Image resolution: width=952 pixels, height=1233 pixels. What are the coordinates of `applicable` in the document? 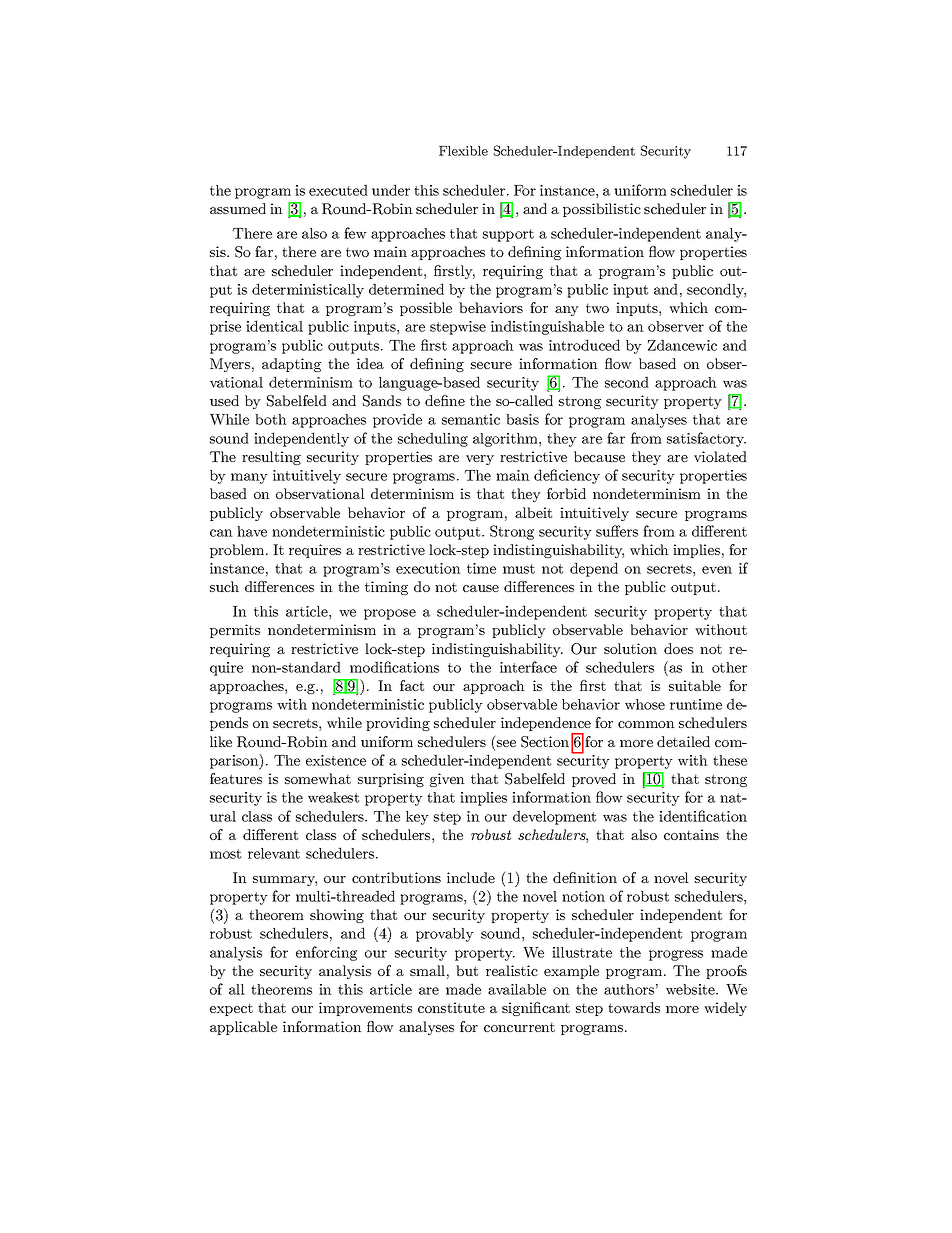 It's located at (243, 1028).
